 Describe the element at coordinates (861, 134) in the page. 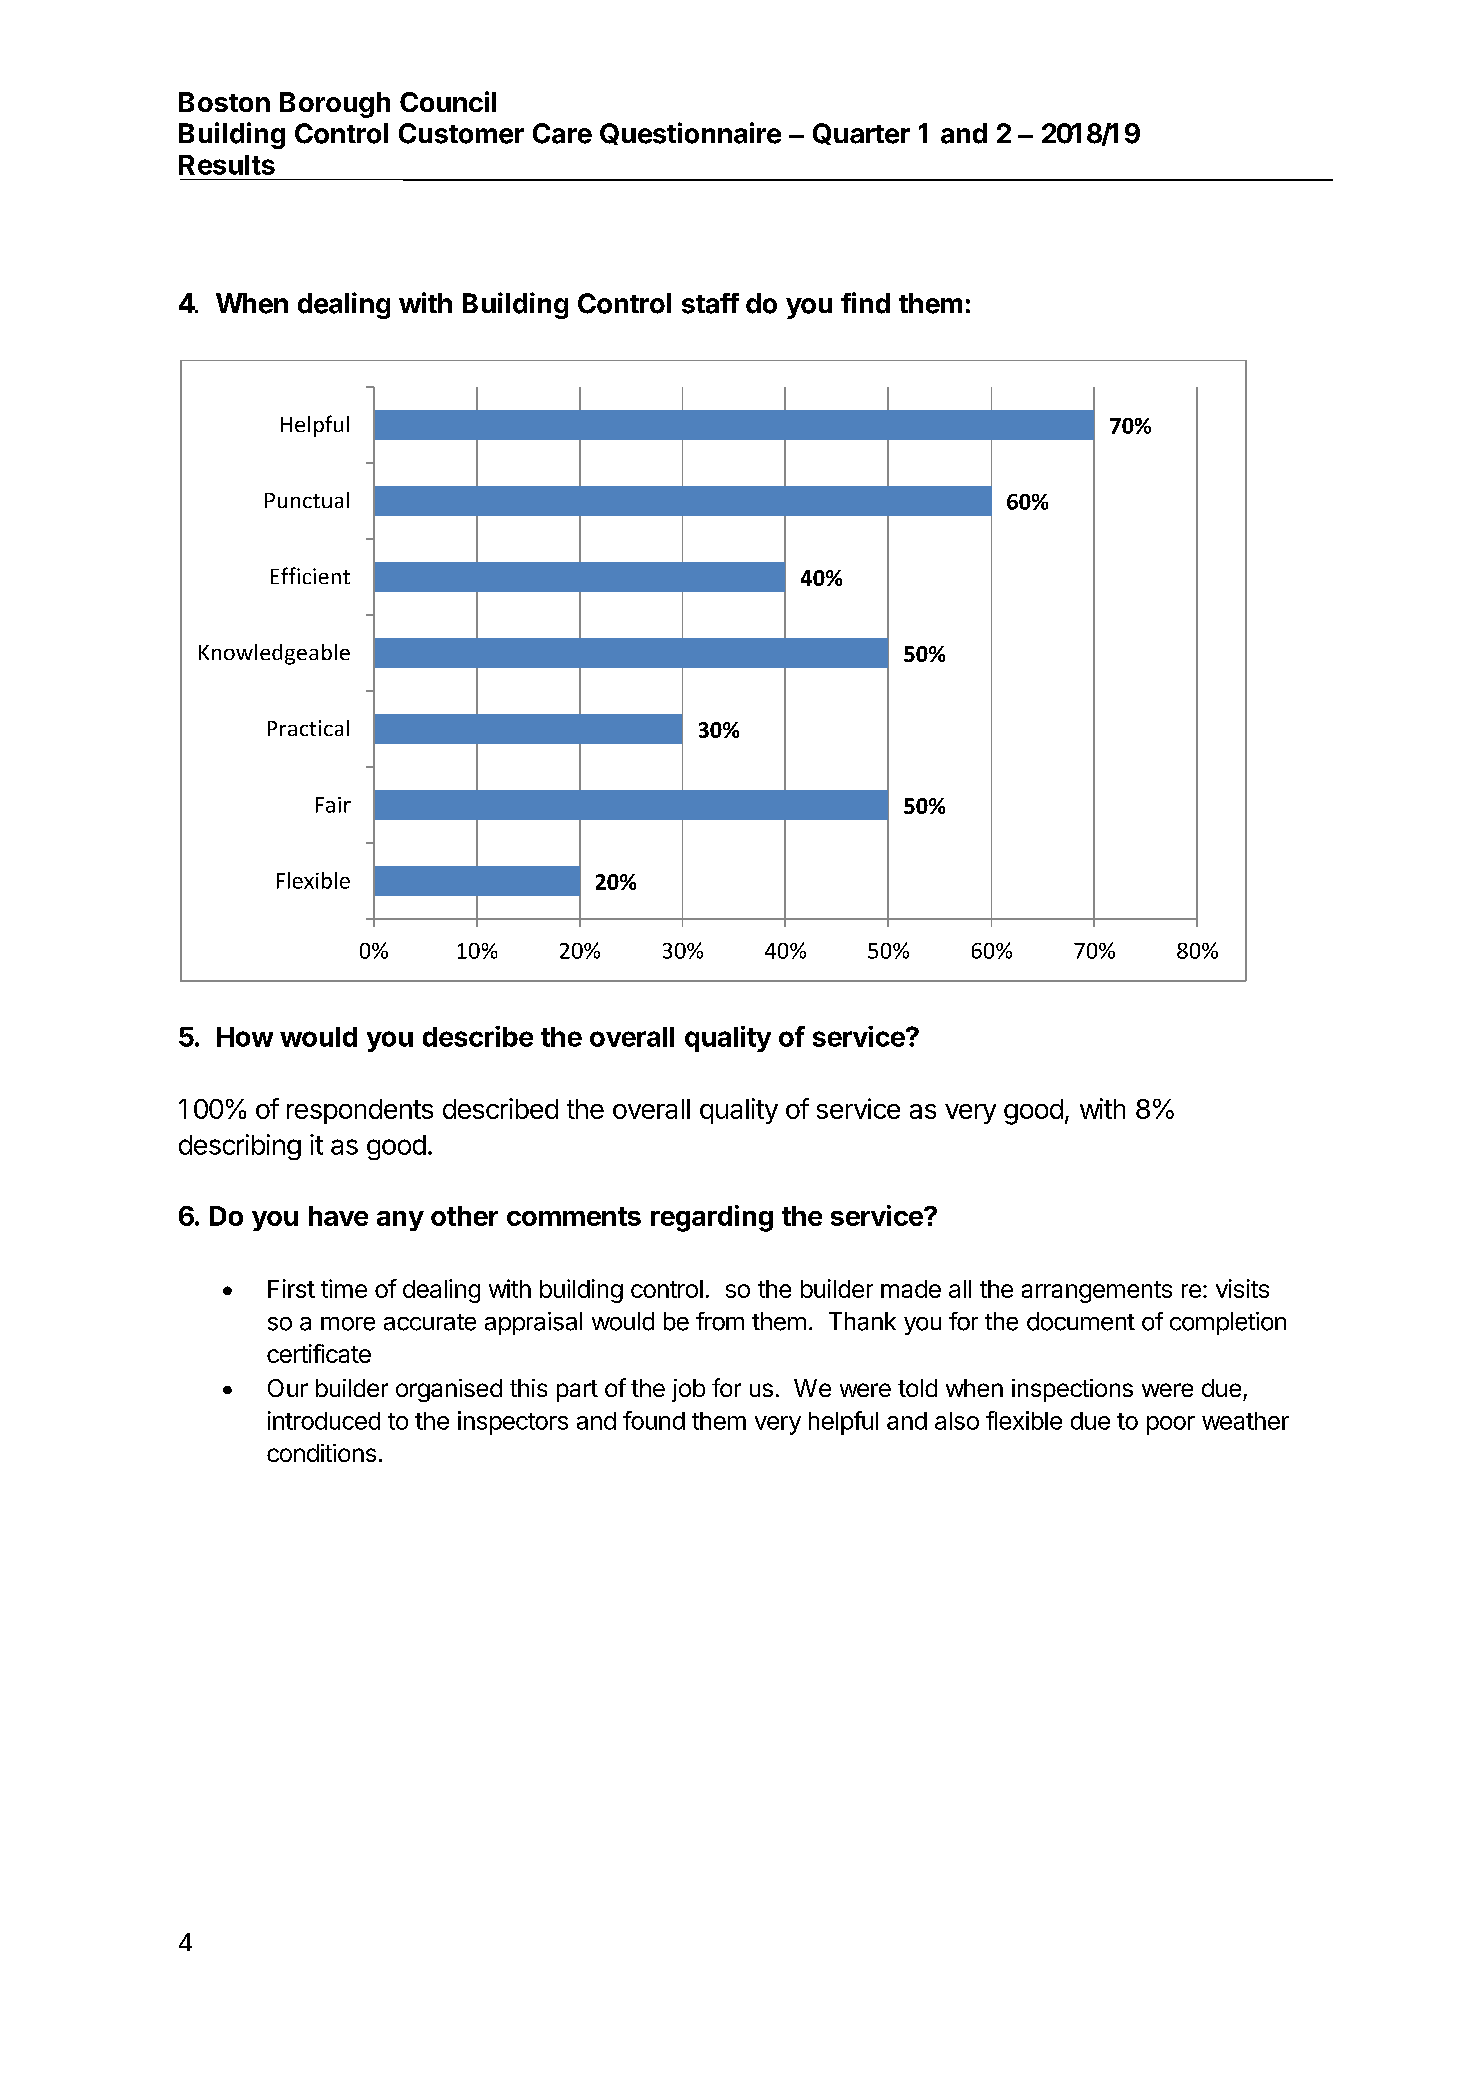

I see `Quarter` at that location.
